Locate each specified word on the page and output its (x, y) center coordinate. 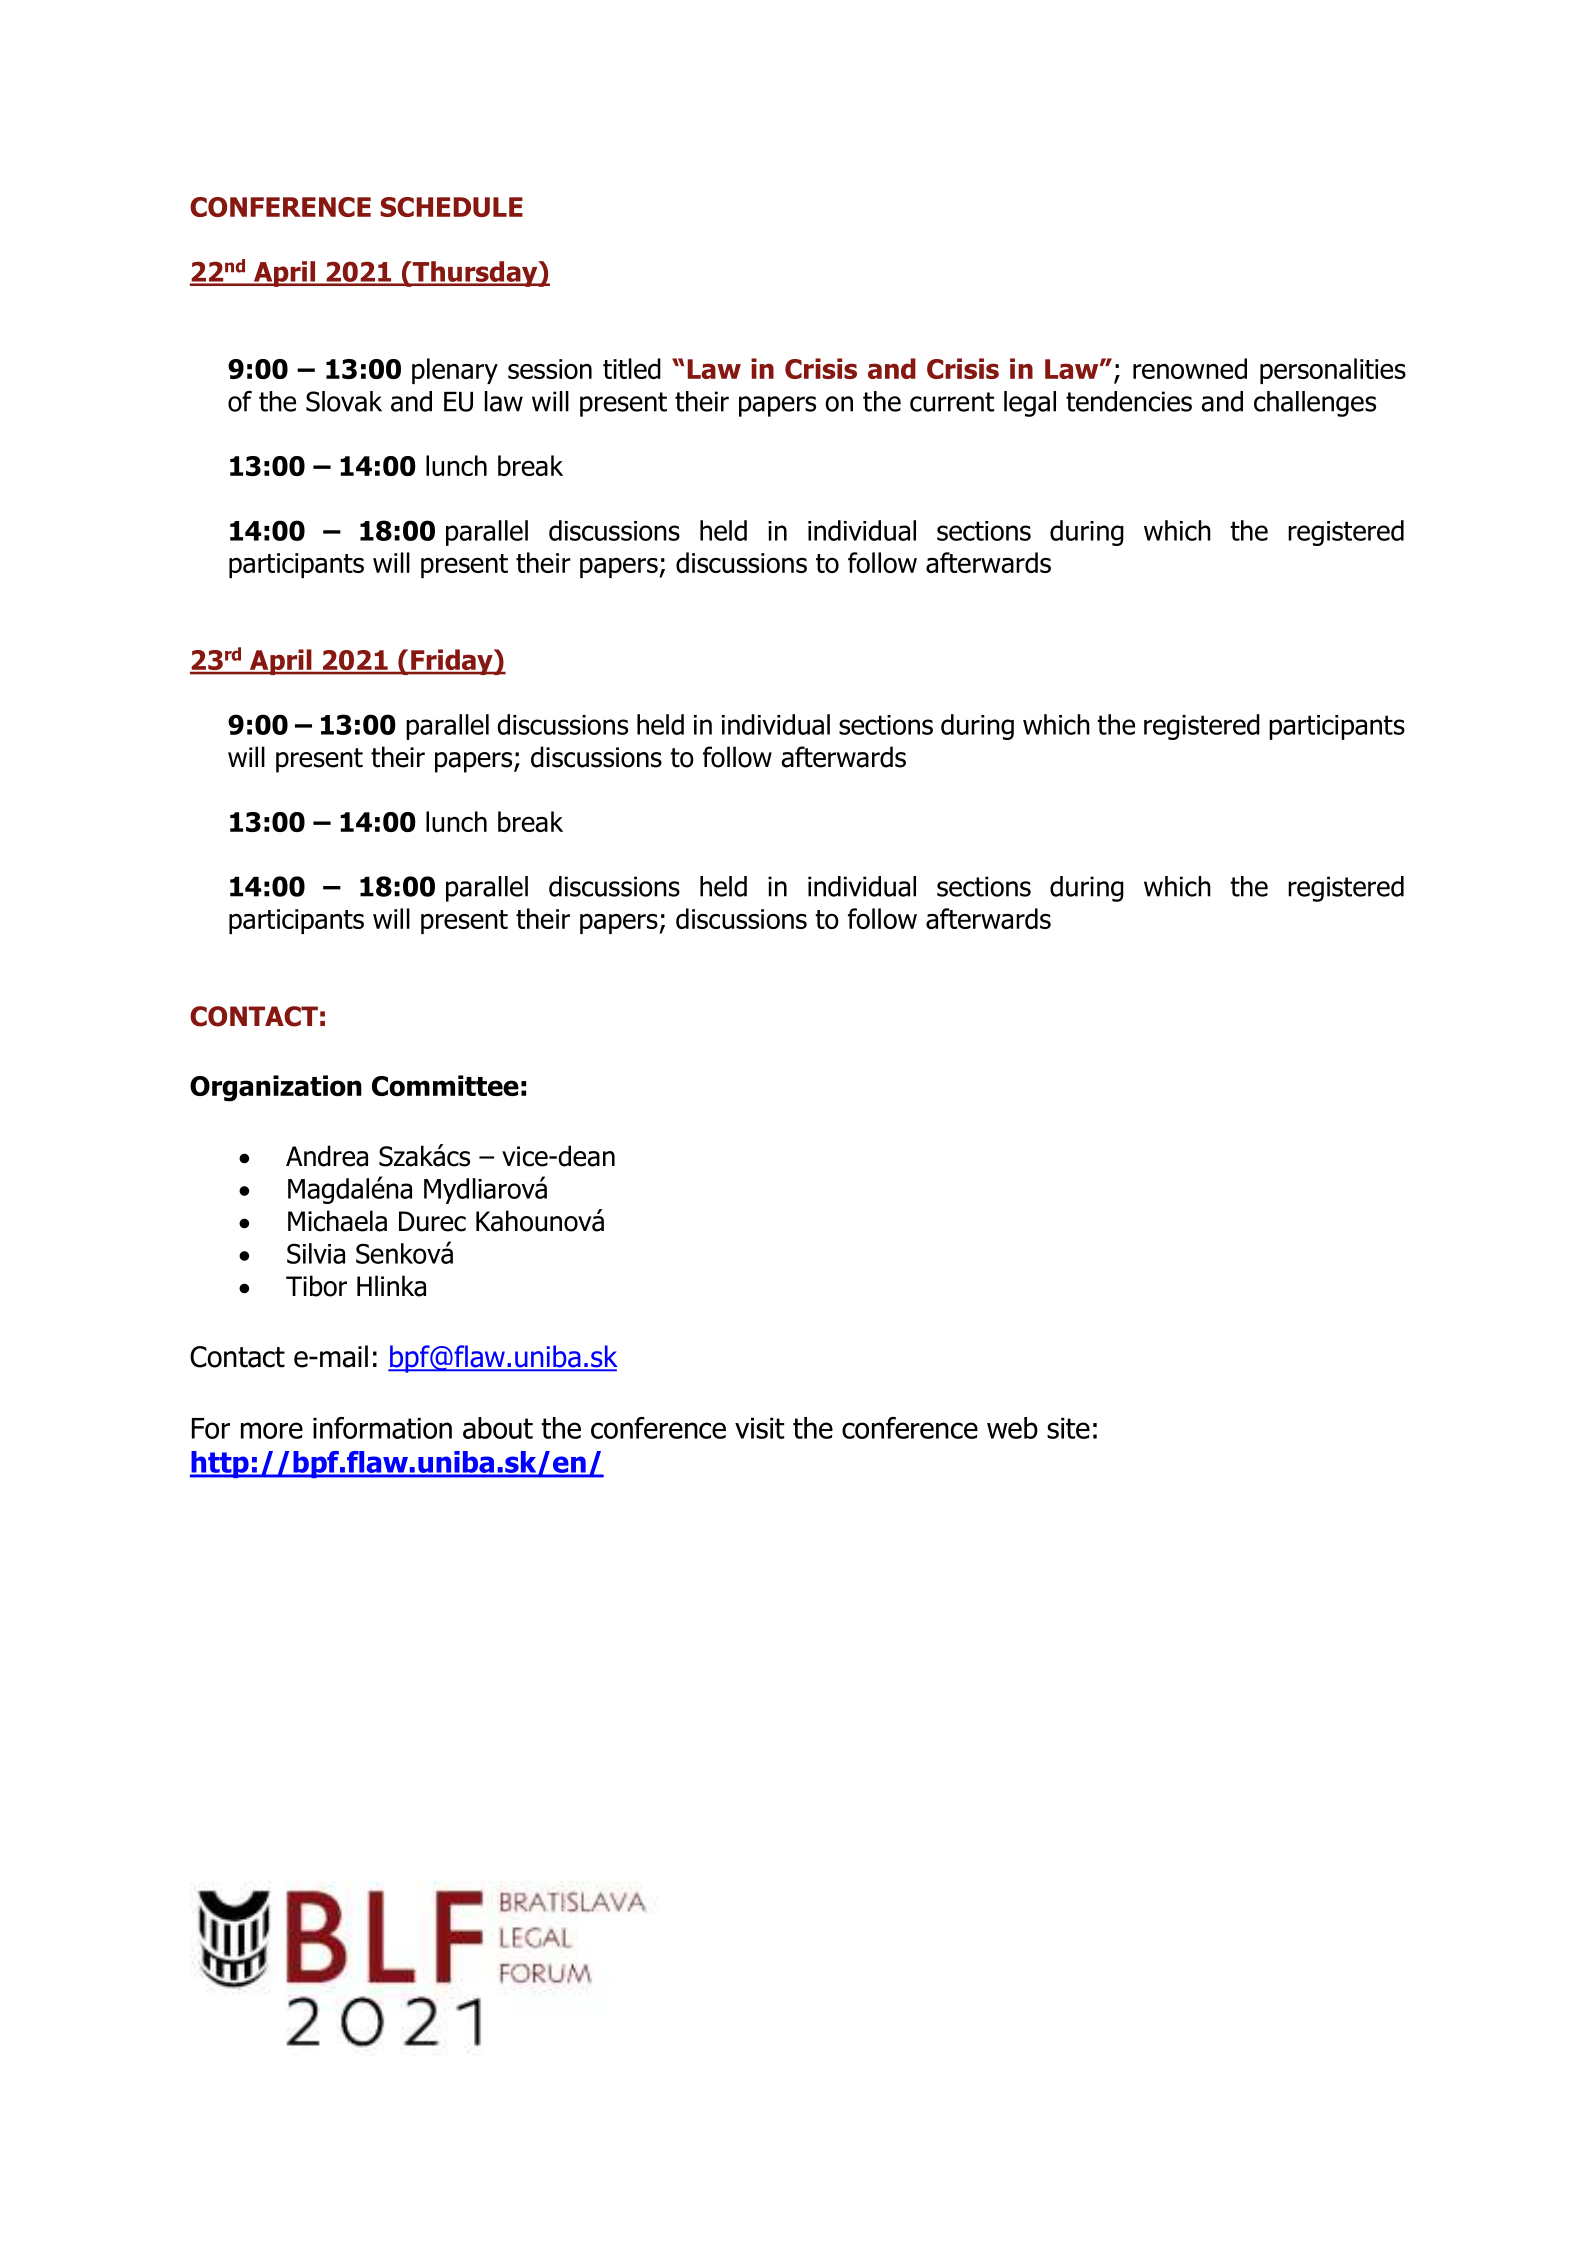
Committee (445, 1085)
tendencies (1129, 401)
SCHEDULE (451, 207)
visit (759, 1428)
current (952, 402)
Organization (276, 1088)
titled (632, 368)
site (1068, 1428)
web (1012, 1428)
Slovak (344, 401)
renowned (1190, 368)
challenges (1315, 404)
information (382, 1428)
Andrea (327, 1156)
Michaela (337, 1221)
